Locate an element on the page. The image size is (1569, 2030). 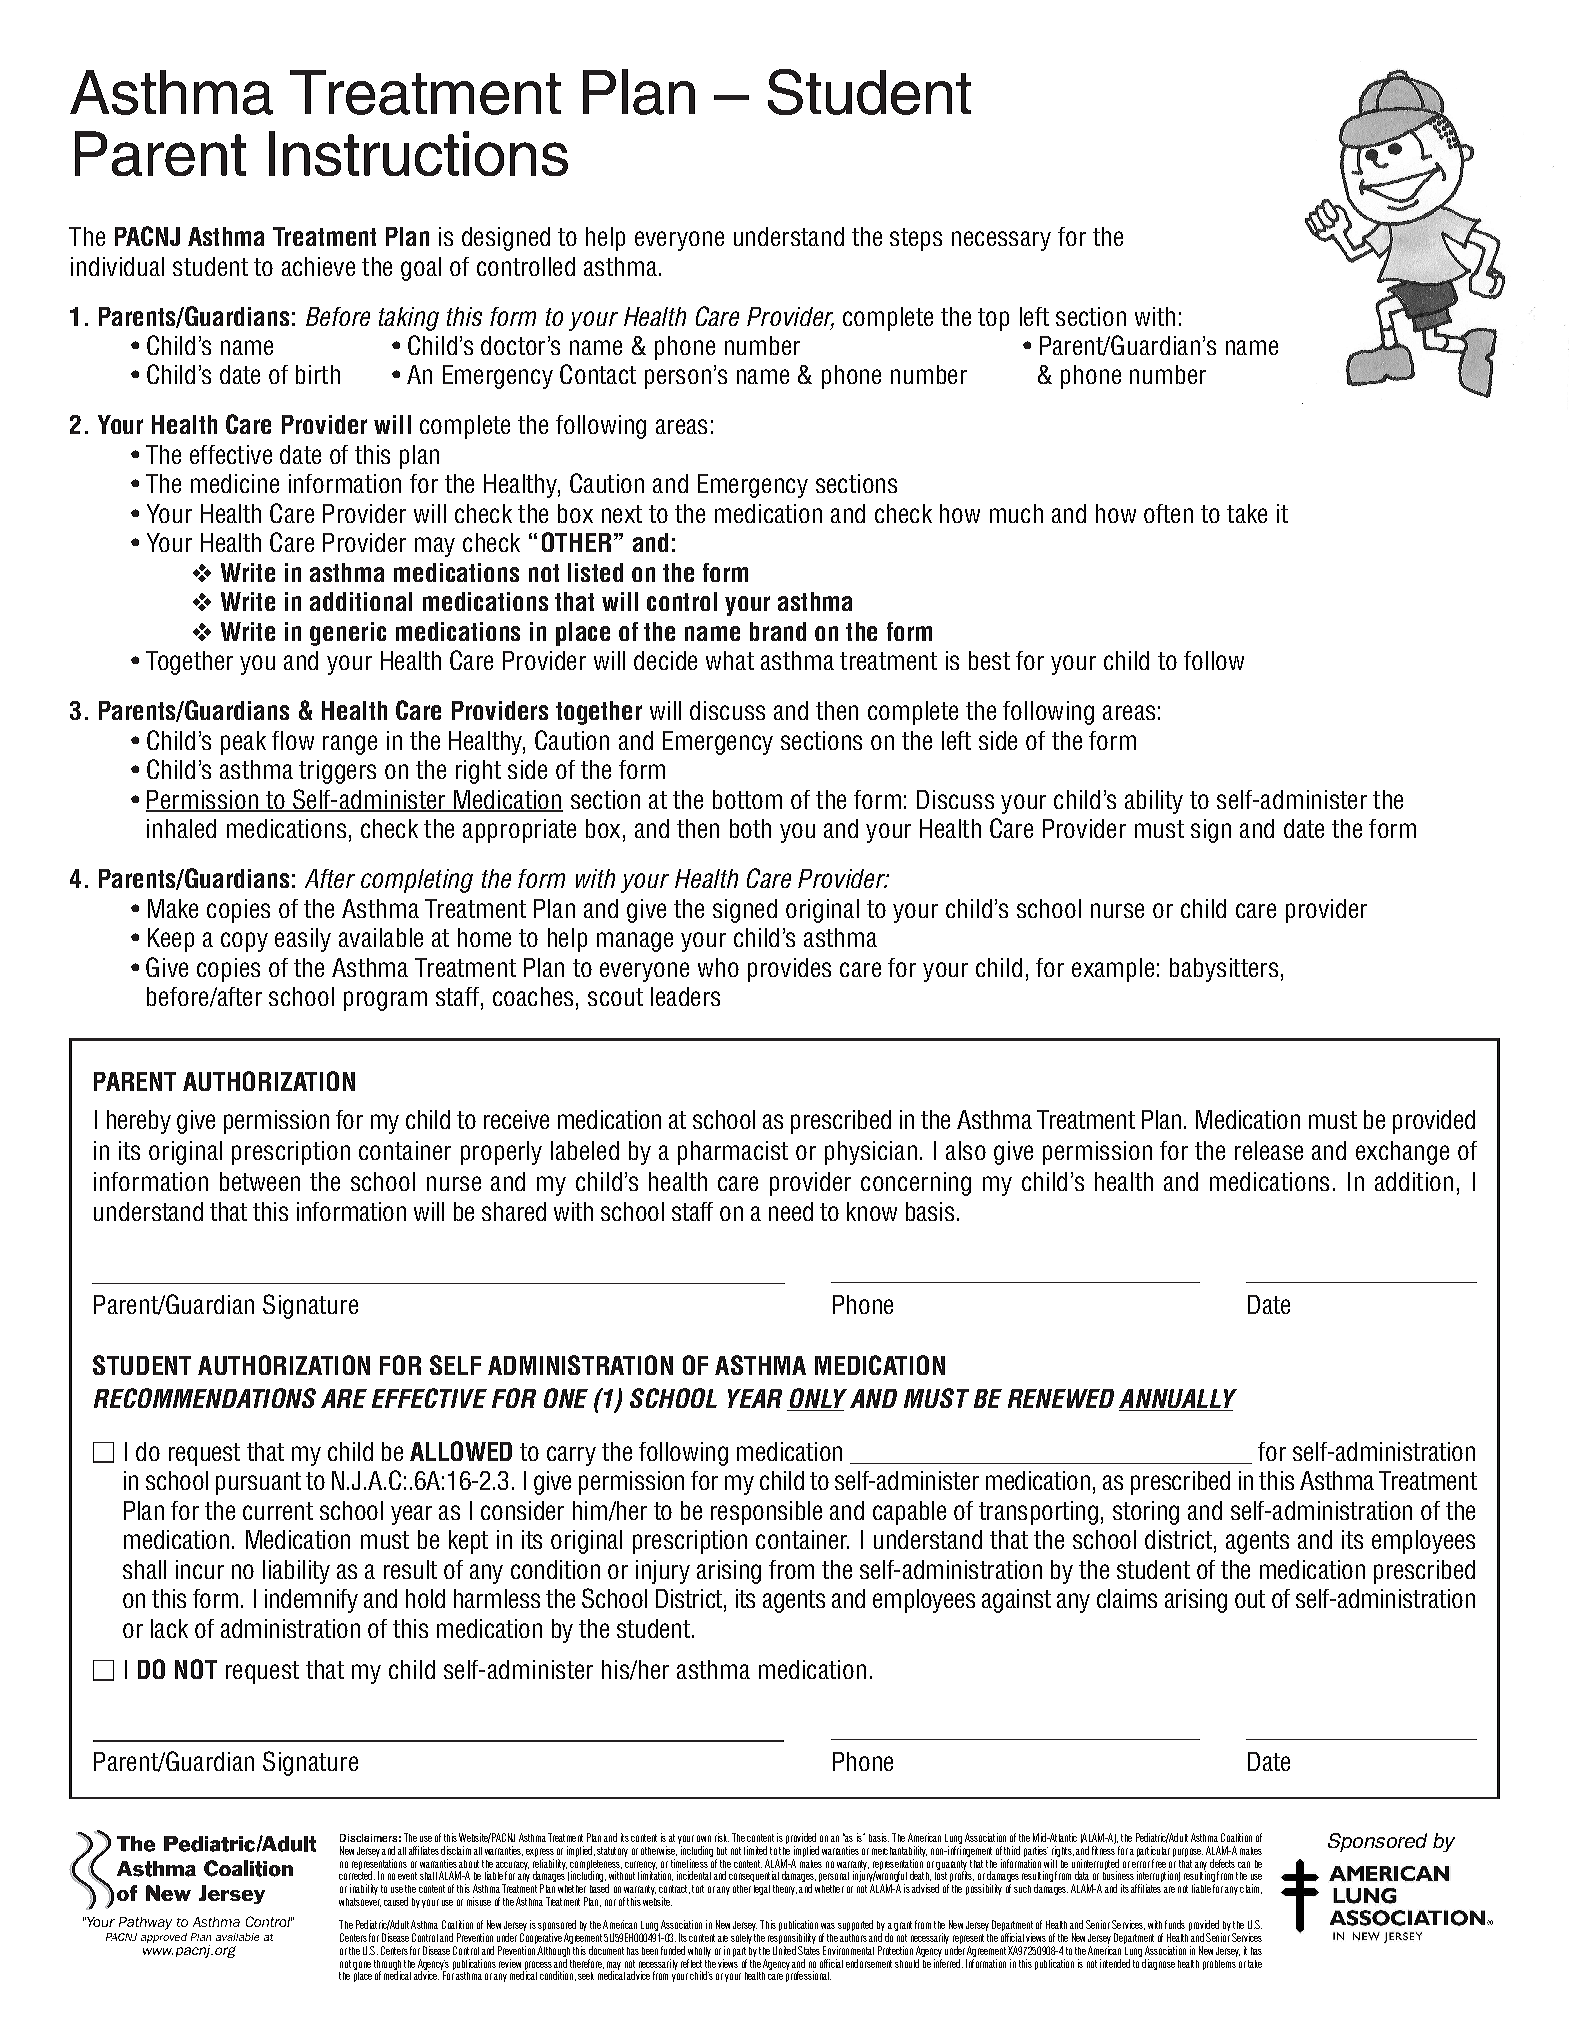
program is located at coordinates (385, 1001).
